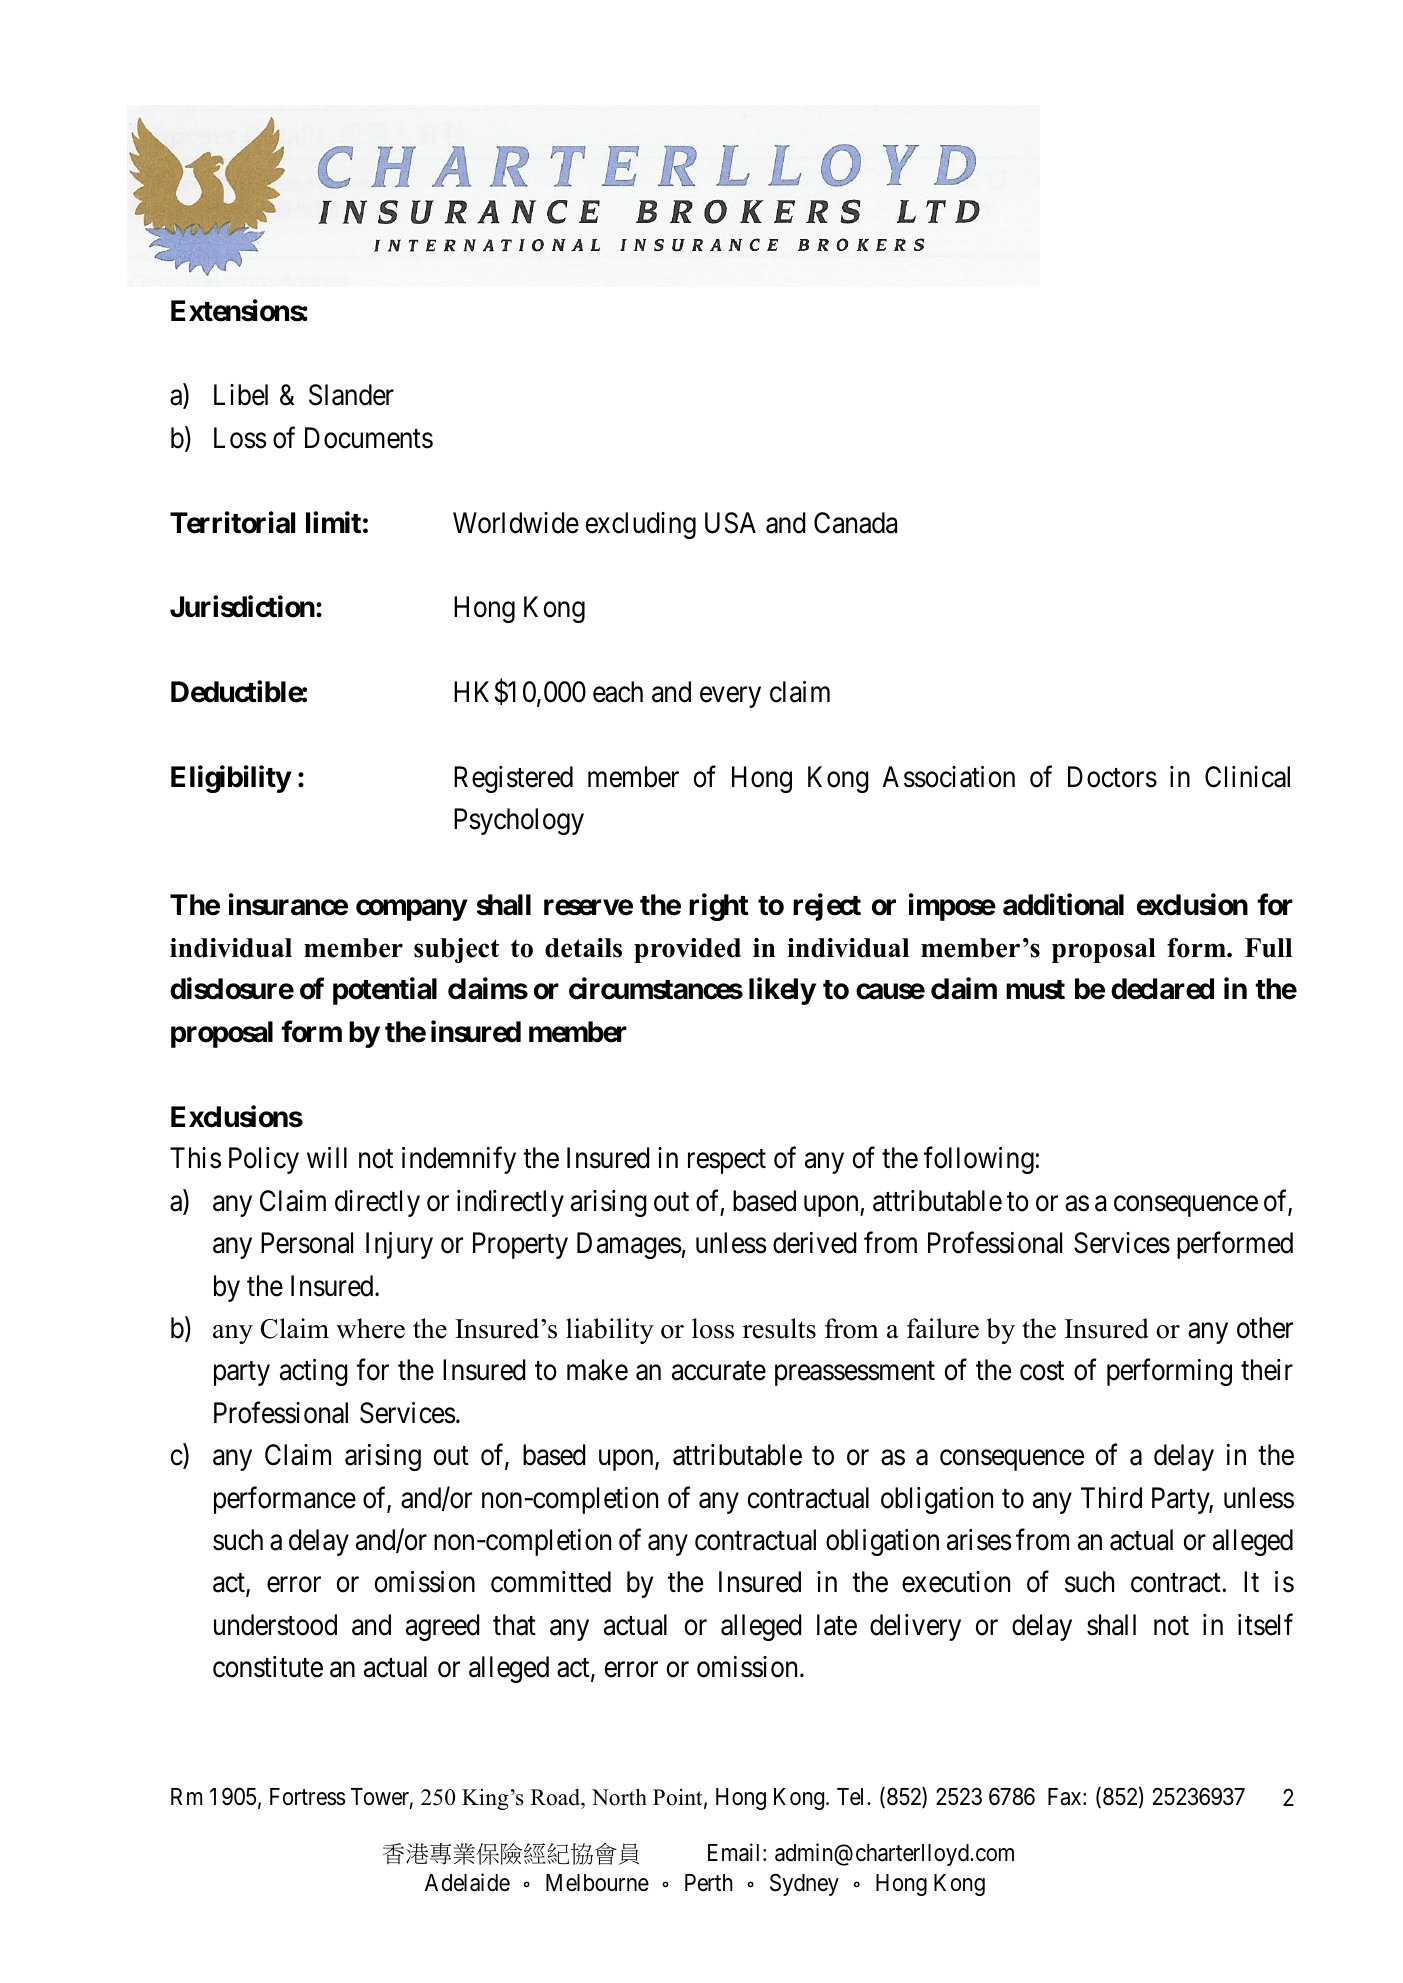 Image resolution: width=1403 pixels, height=1983 pixels. What do you see at coordinates (351, 395) in the document?
I see `Slander` at bounding box center [351, 395].
